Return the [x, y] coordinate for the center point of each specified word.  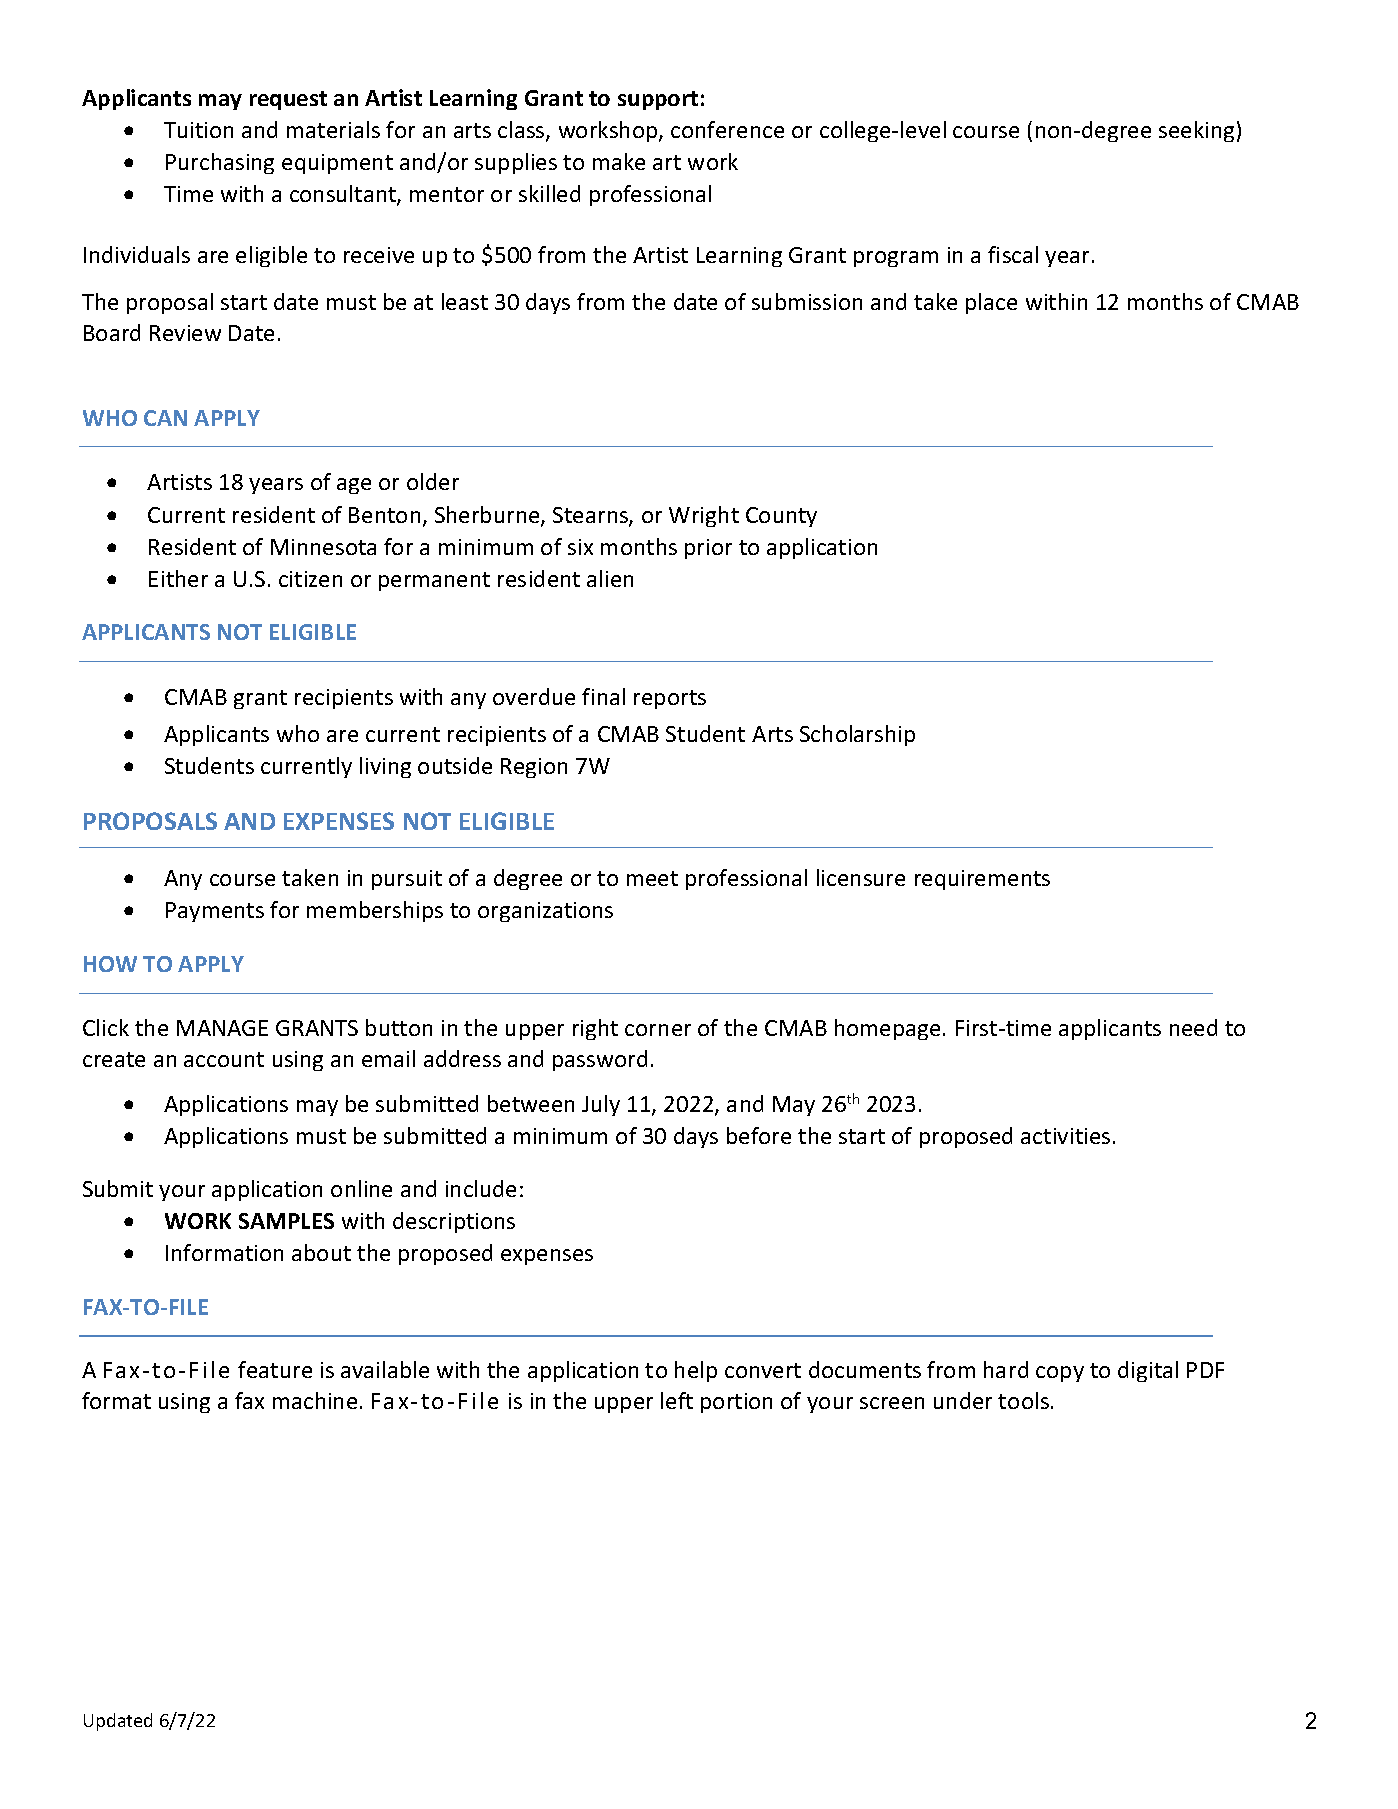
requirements [982, 880]
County [781, 517]
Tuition [198, 130]
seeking [1196, 131]
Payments [215, 912]
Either [178, 578]
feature [275, 1369]
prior [708, 549]
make [619, 161]
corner [658, 1030]
